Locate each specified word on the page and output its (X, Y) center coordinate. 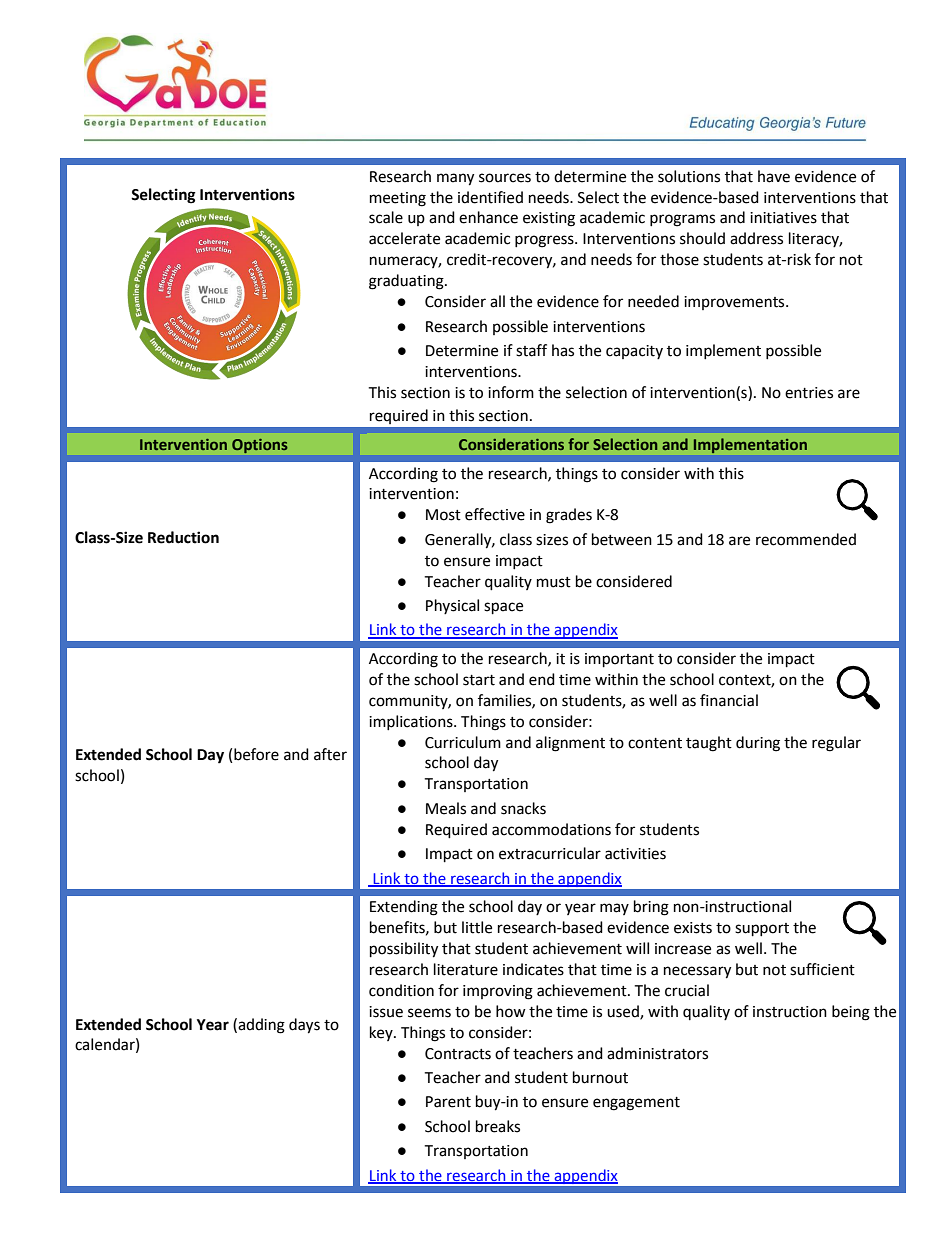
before (256, 754)
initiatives (783, 218)
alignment (570, 744)
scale (386, 217)
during (758, 744)
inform (511, 392)
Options (259, 446)
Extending (404, 908)
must (554, 582)
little (477, 927)
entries (809, 393)
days (304, 1026)
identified (490, 197)
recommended (806, 539)
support (762, 930)
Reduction (183, 537)
